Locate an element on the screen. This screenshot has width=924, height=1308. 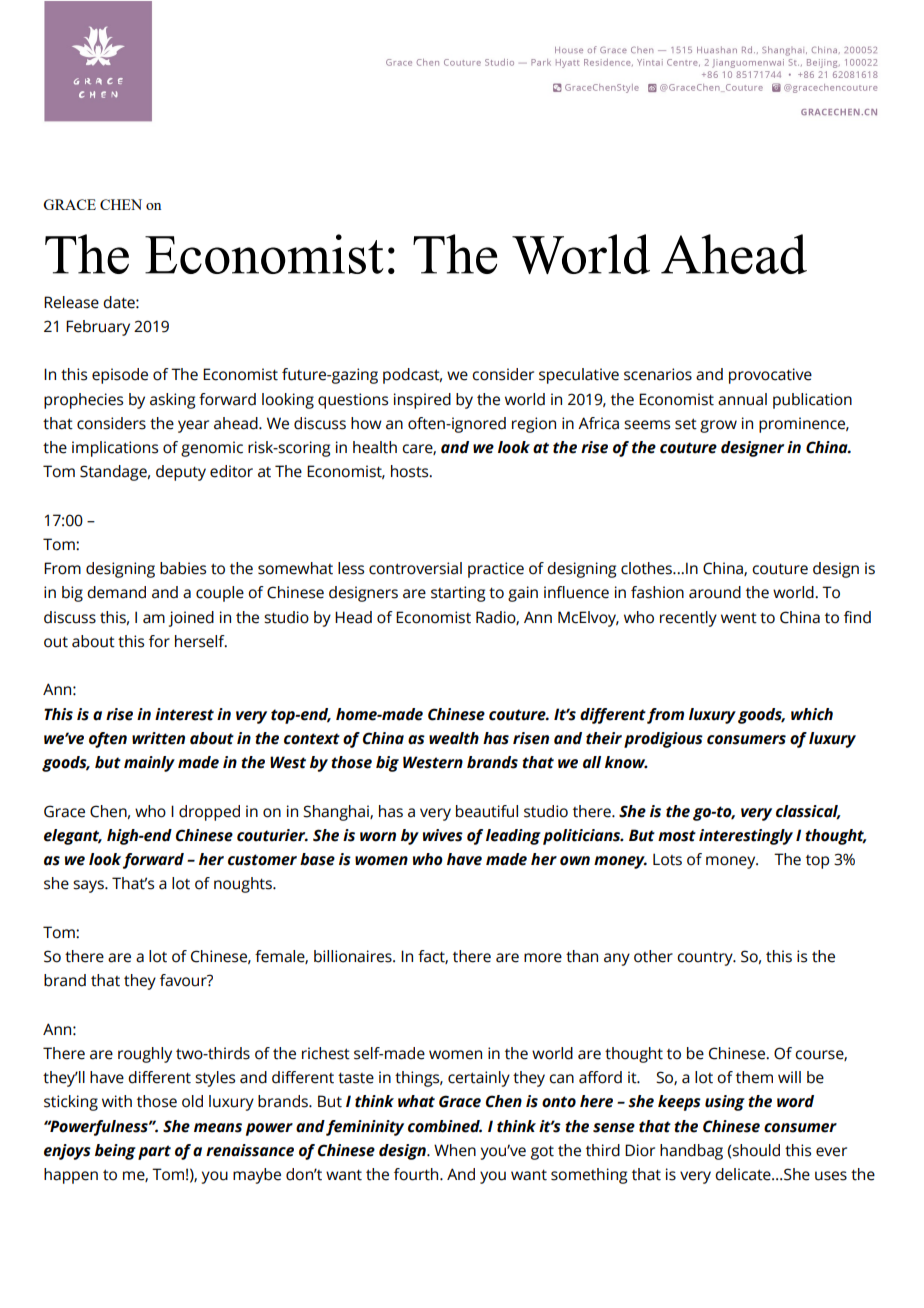
classical is located at coordinates (808, 812).
